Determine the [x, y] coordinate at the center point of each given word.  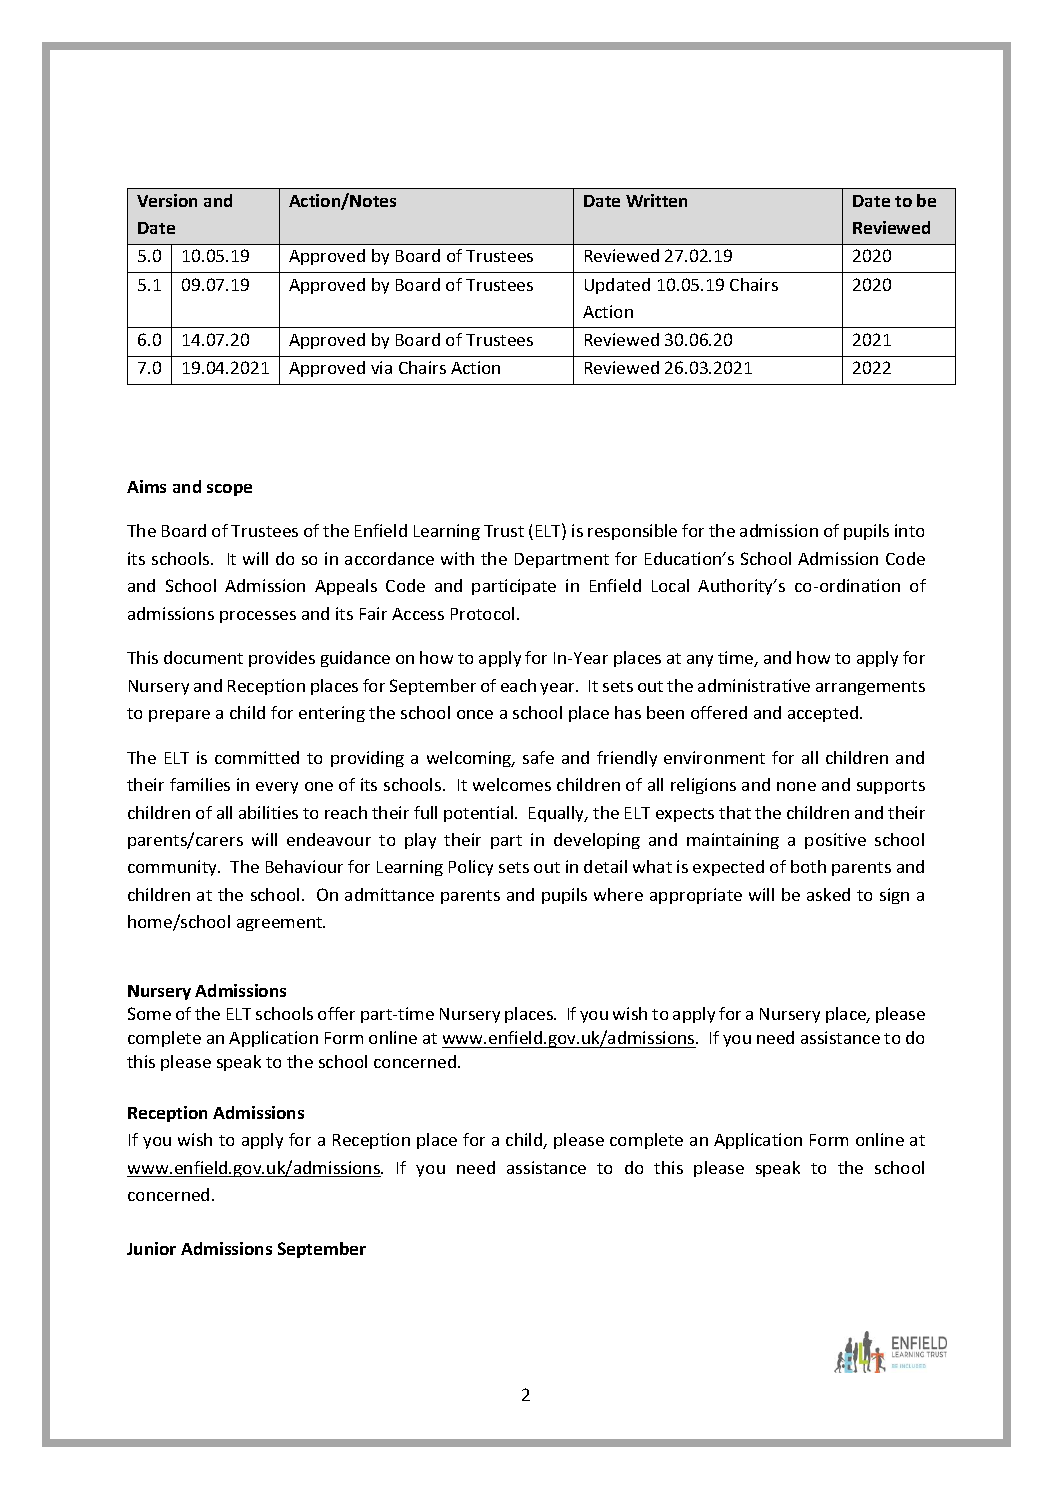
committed [257, 757]
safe [538, 757]
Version [167, 200]
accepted [824, 714]
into [909, 530]
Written [656, 200]
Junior [151, 1248]
